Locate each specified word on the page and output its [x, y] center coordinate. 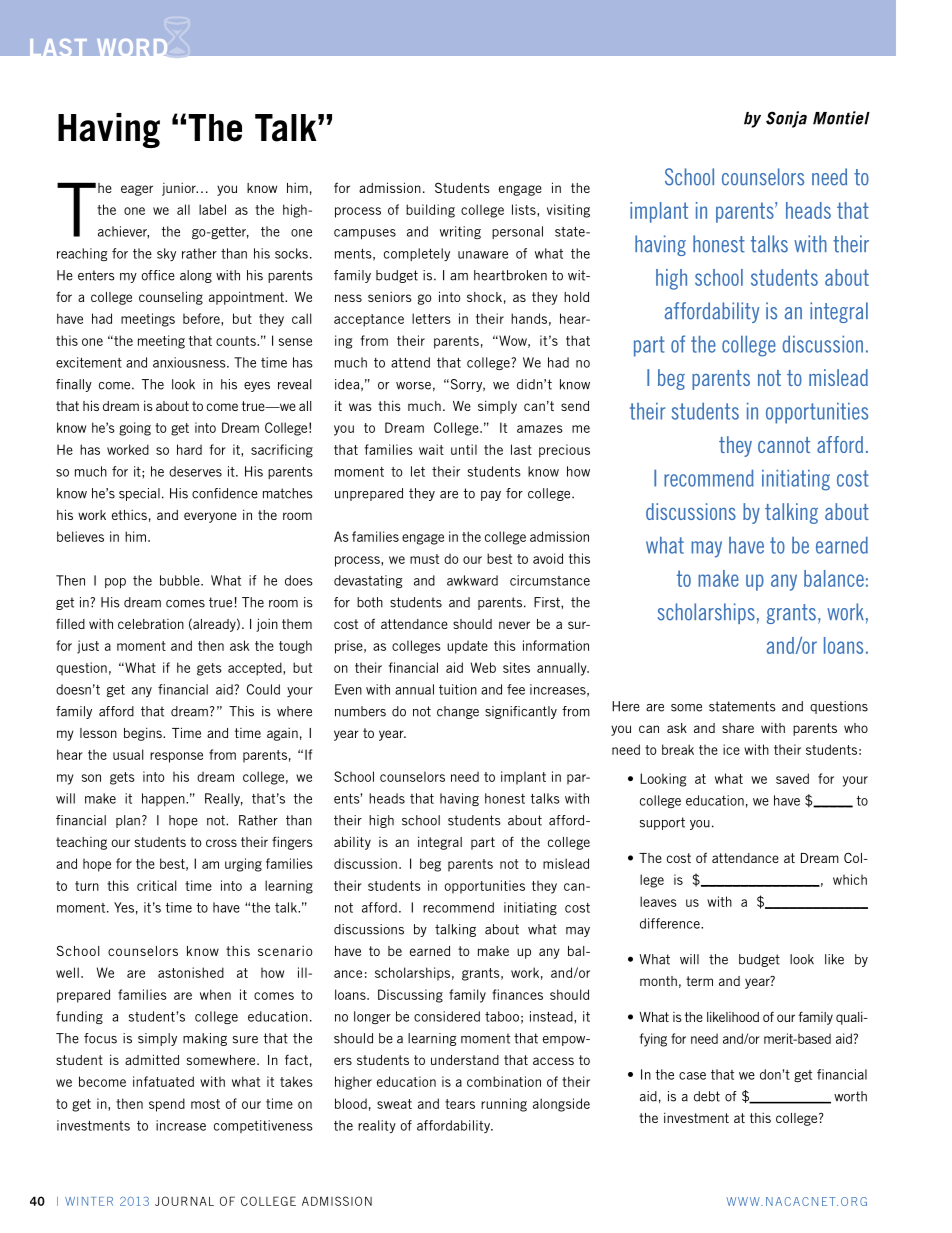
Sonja [786, 119]
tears [460, 1104]
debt [707, 1096]
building [430, 211]
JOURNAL [184, 1201]
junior [180, 189]
